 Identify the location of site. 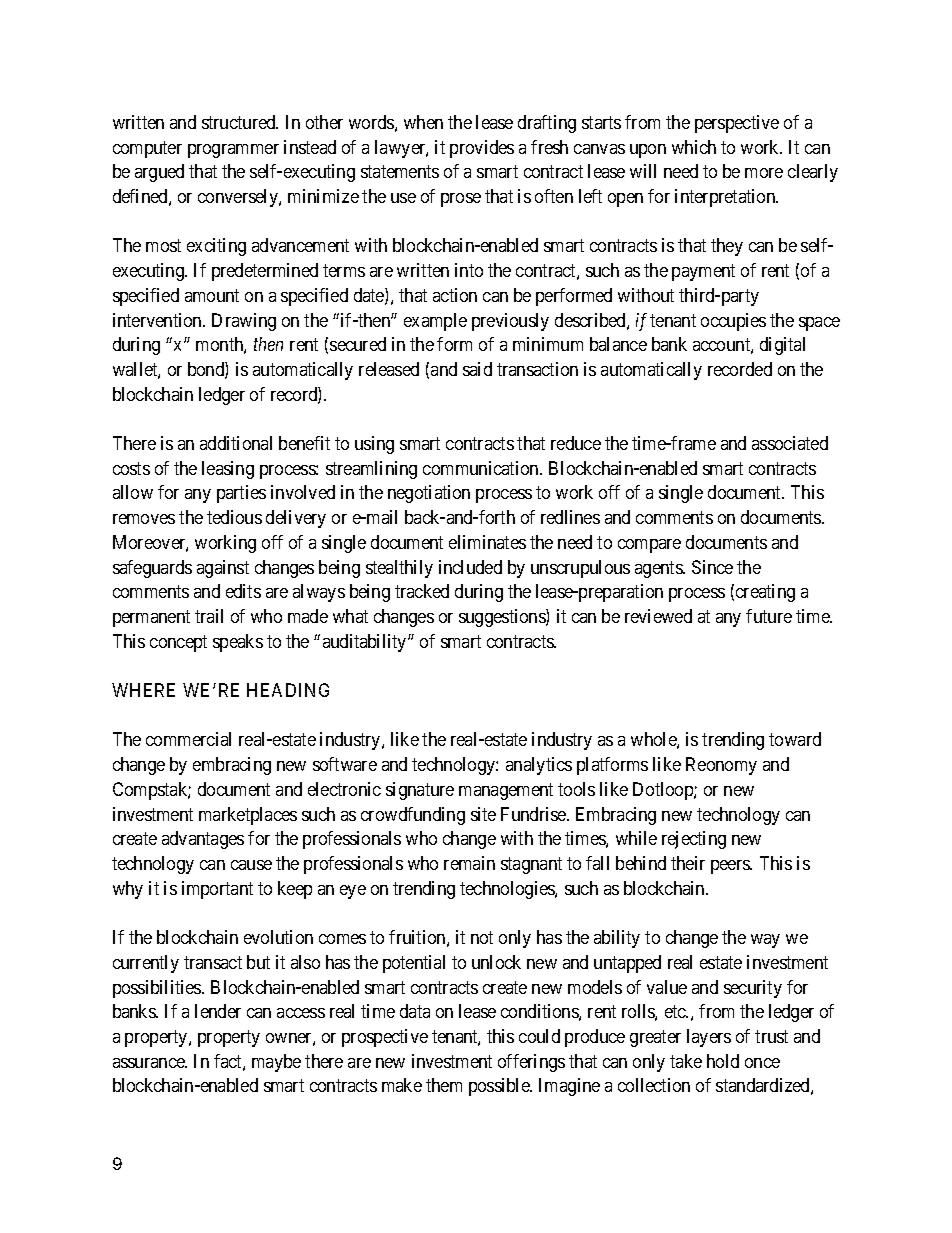
(483, 814).
